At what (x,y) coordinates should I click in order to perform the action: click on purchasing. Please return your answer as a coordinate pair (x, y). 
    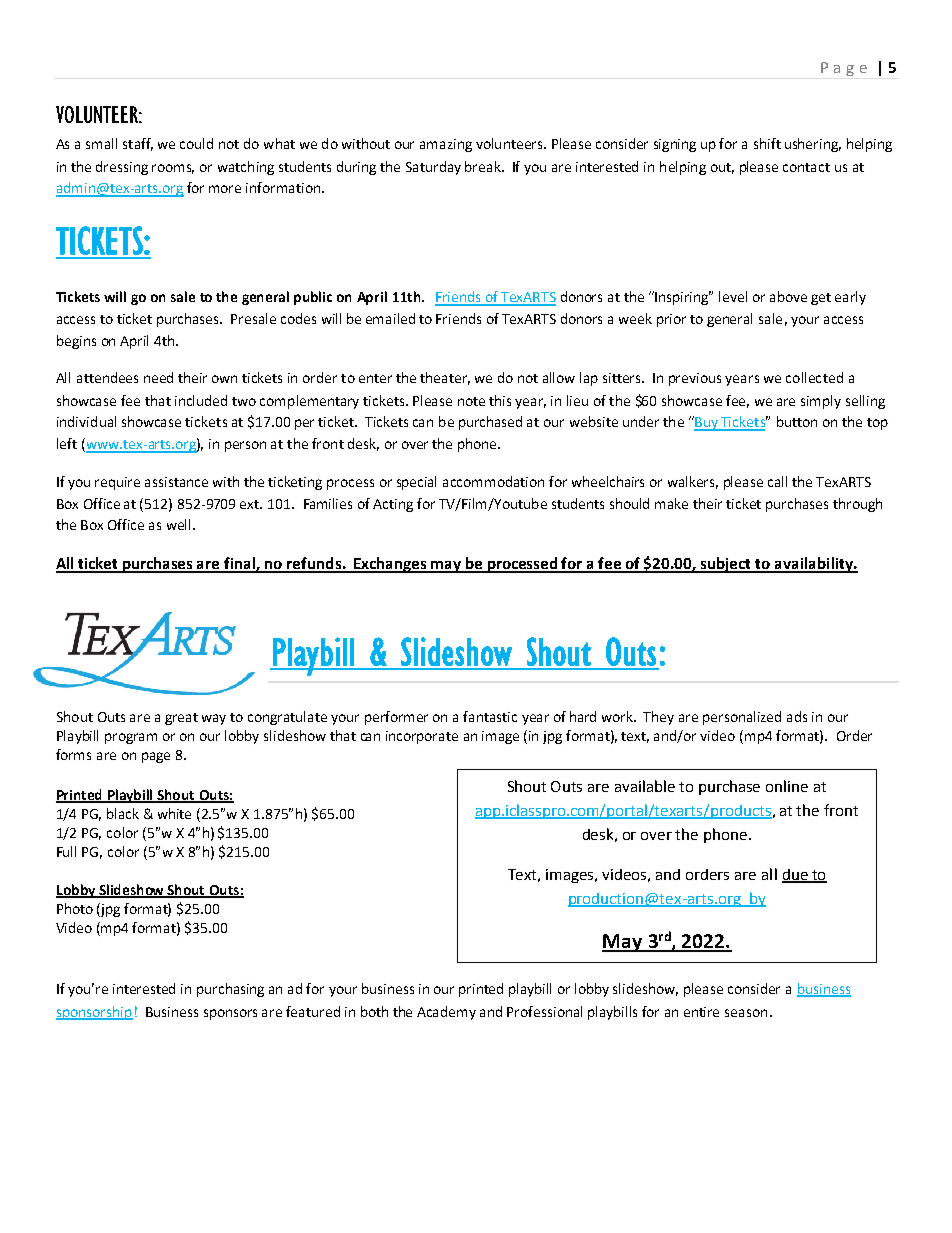
    Looking at the image, I should click on (230, 990).
